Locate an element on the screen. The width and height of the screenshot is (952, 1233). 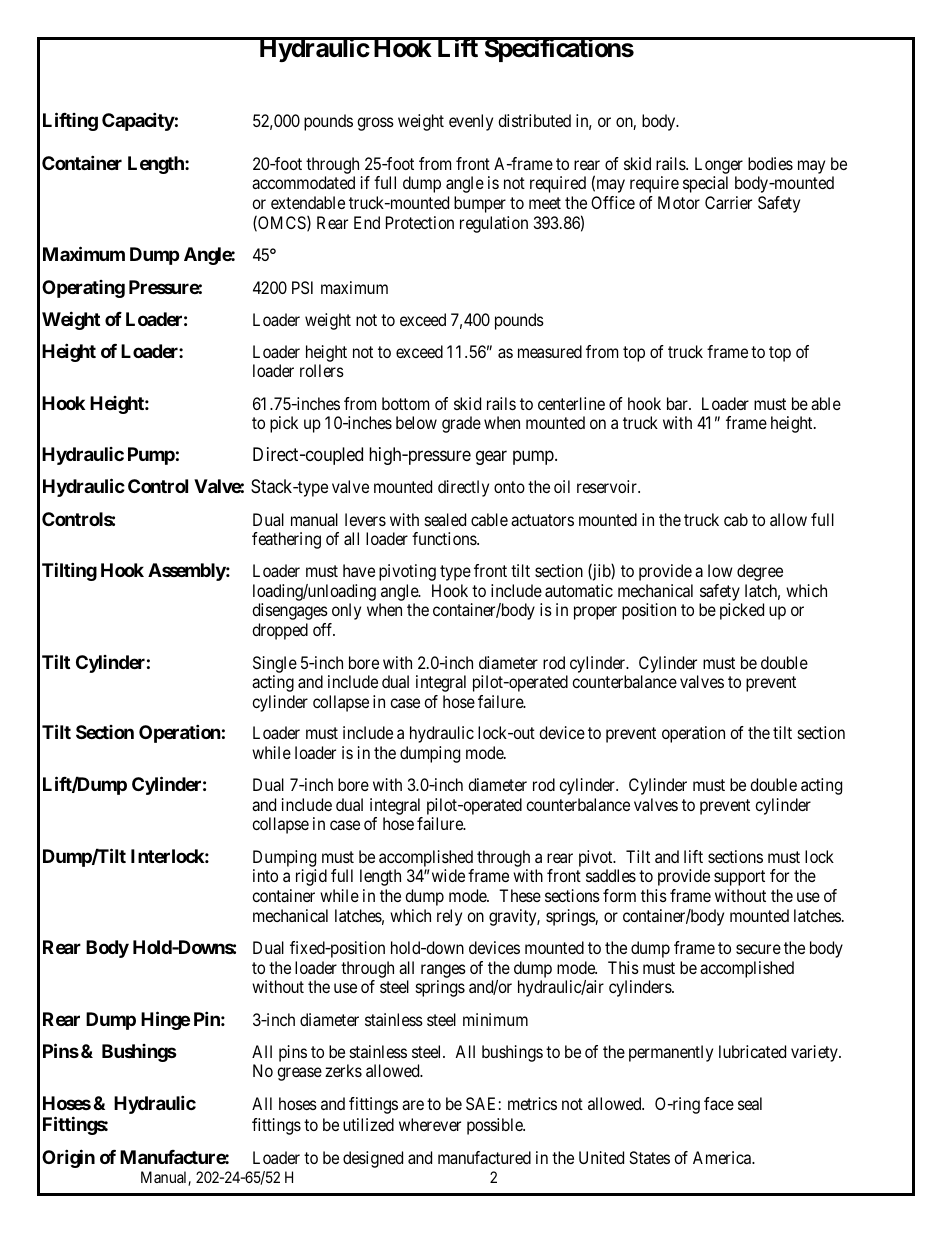
These is located at coordinates (520, 895).
